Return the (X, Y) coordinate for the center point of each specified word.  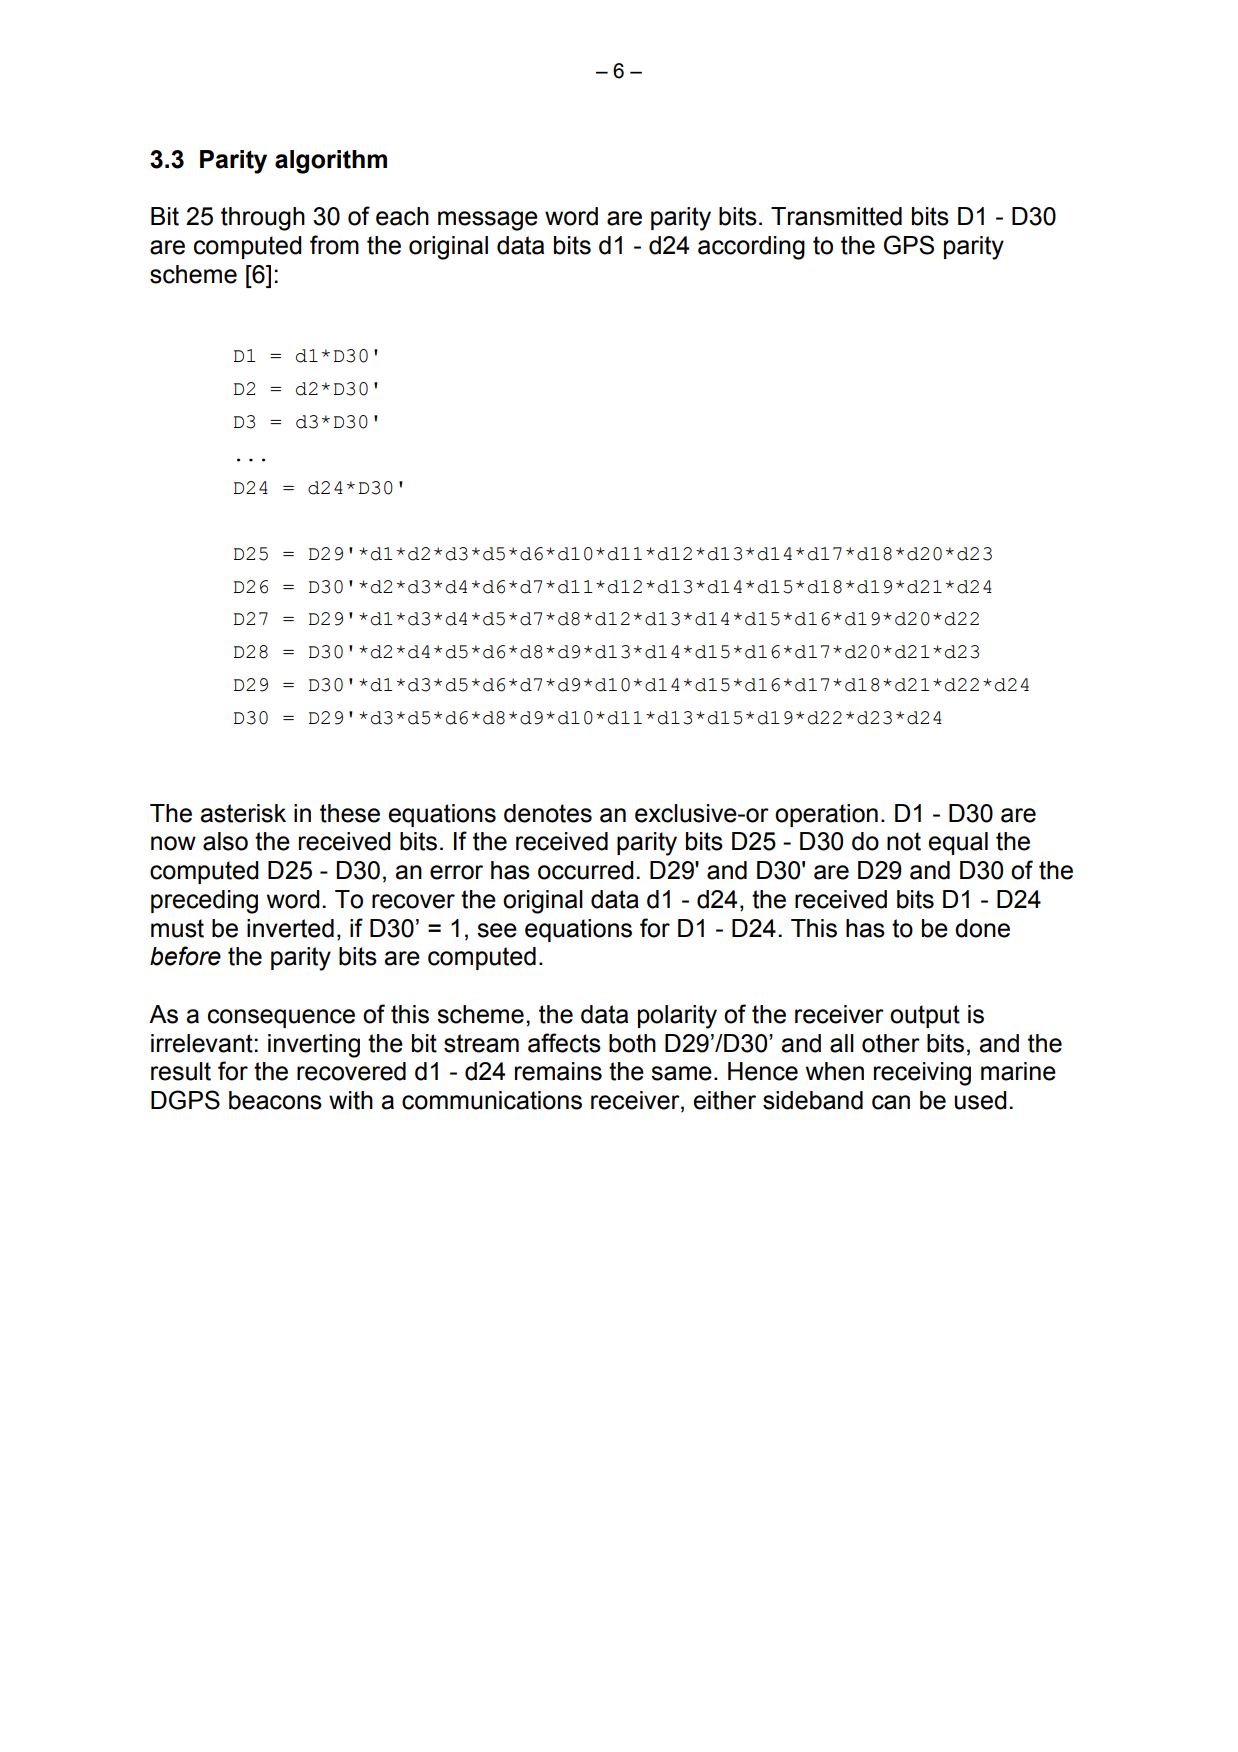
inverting (314, 1046)
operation (826, 815)
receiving (922, 1074)
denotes (548, 813)
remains (558, 1071)
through (263, 219)
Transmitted (836, 216)
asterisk (243, 813)
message (488, 221)
